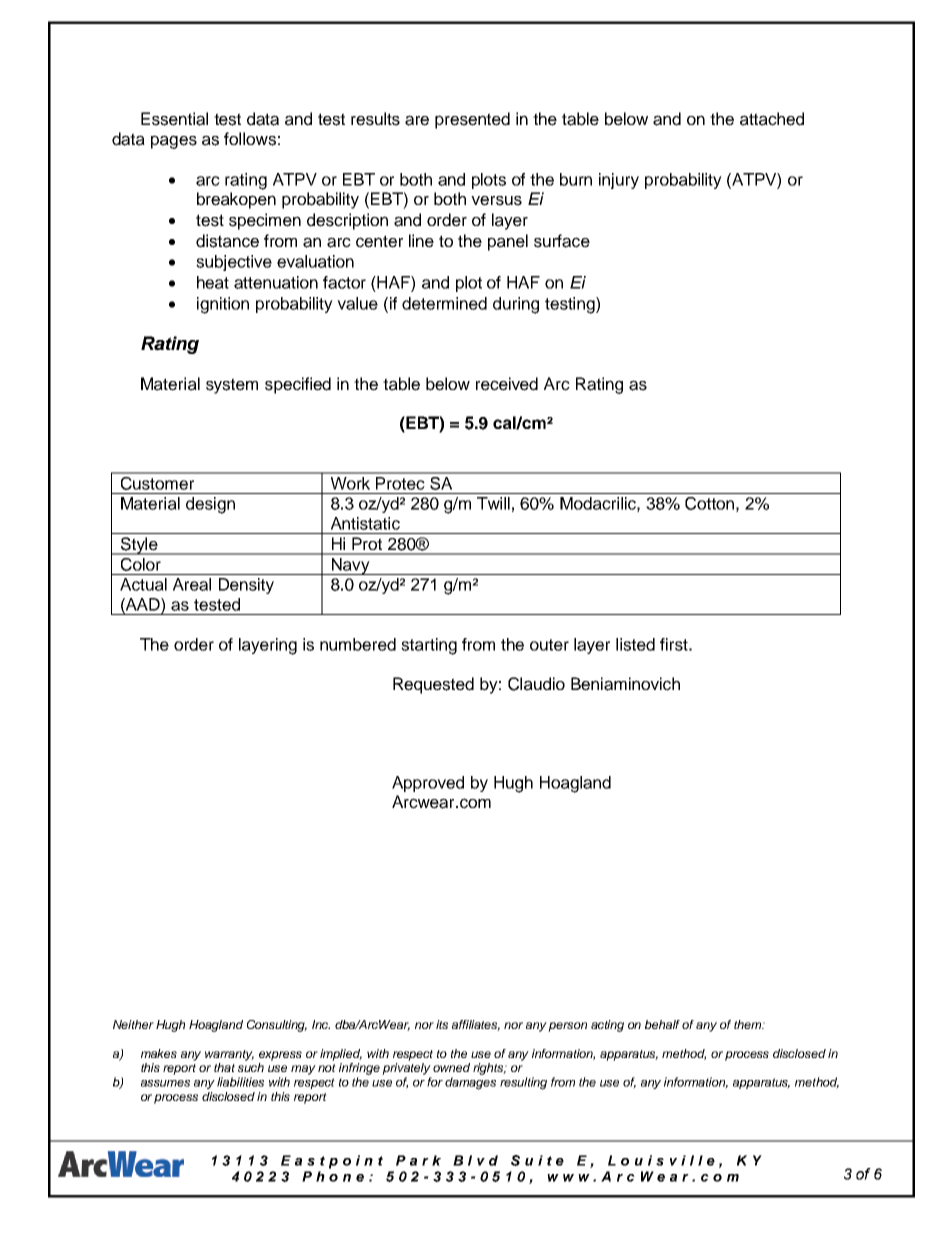  Describe the element at coordinates (429, 646) in the screenshot. I see `starting` at that location.
